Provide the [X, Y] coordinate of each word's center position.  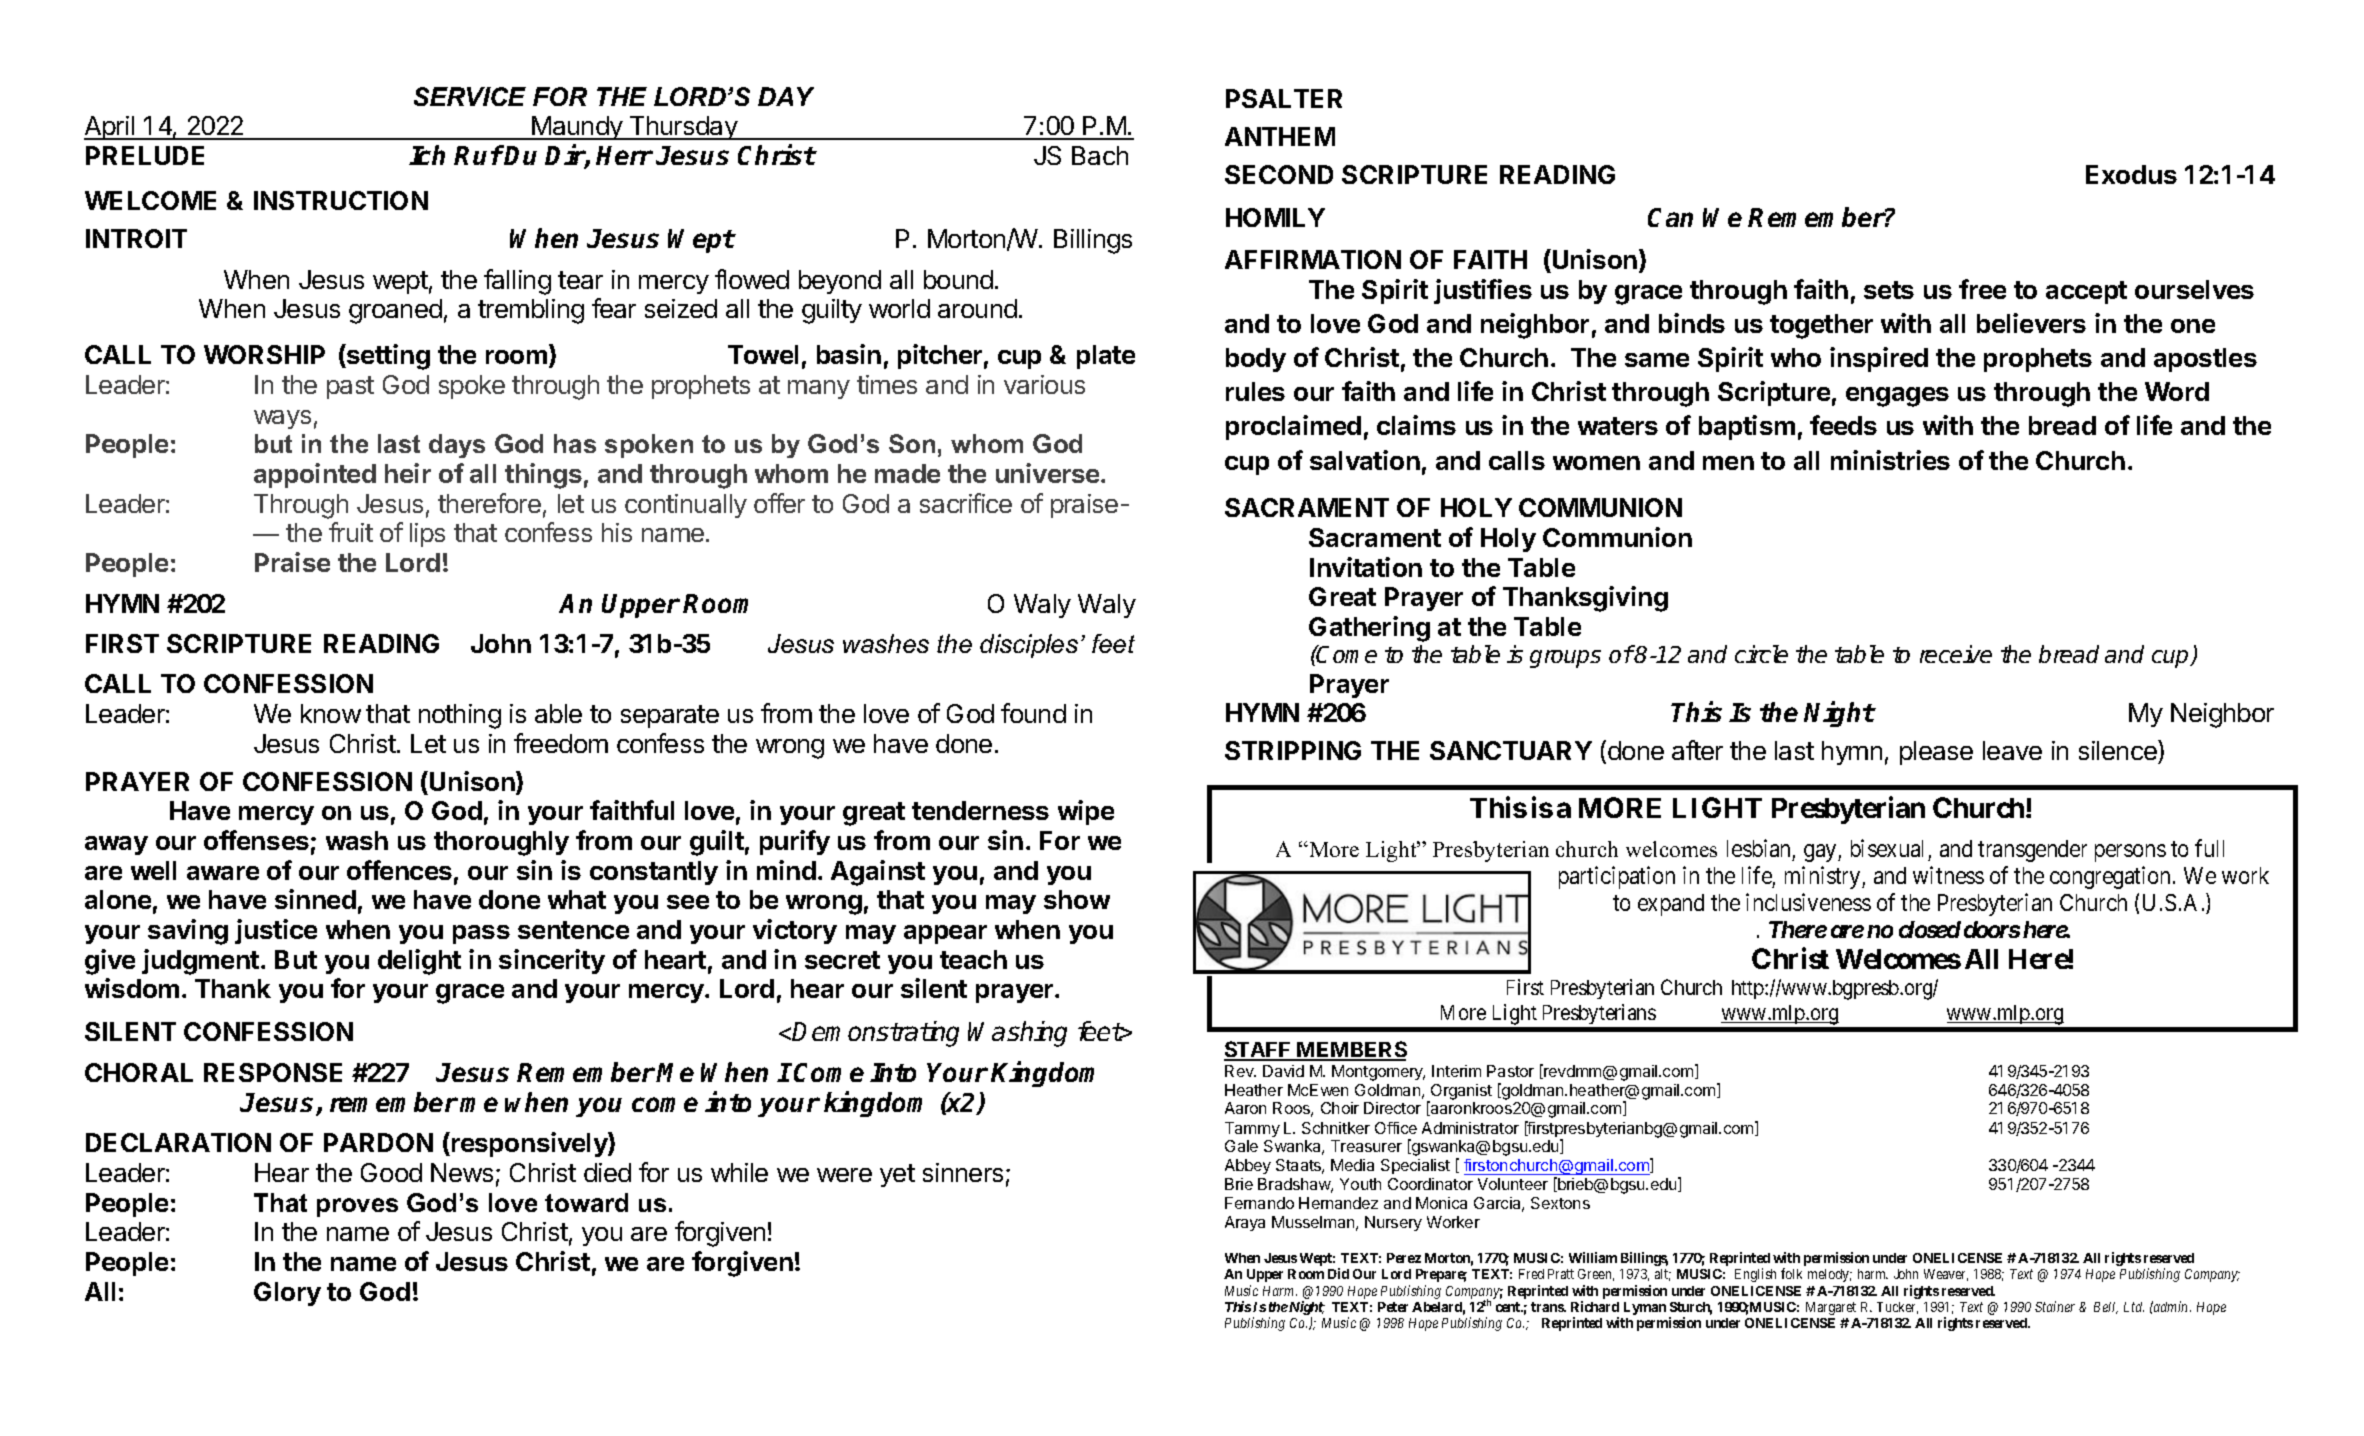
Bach [1100, 155]
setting [387, 357]
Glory [287, 1294]
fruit [351, 532]
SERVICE [470, 96]
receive [1956, 654]
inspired [1879, 359]
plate [1106, 357]
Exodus [2131, 174]
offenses [256, 840]
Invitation [1366, 567]
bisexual [1887, 848]
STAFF [1258, 1050]
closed [1930, 929]
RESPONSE [273, 1072]
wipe [1086, 812]
